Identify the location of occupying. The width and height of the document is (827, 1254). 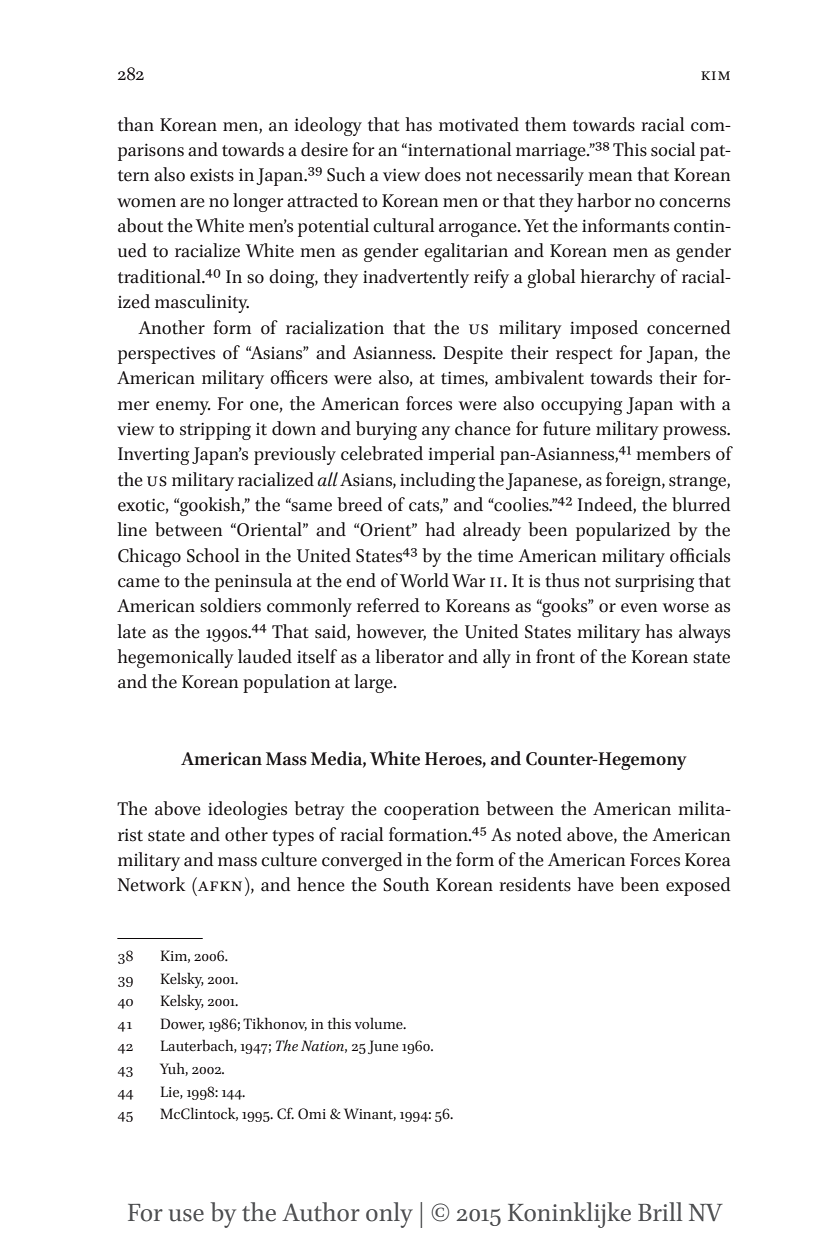
(582, 406).
